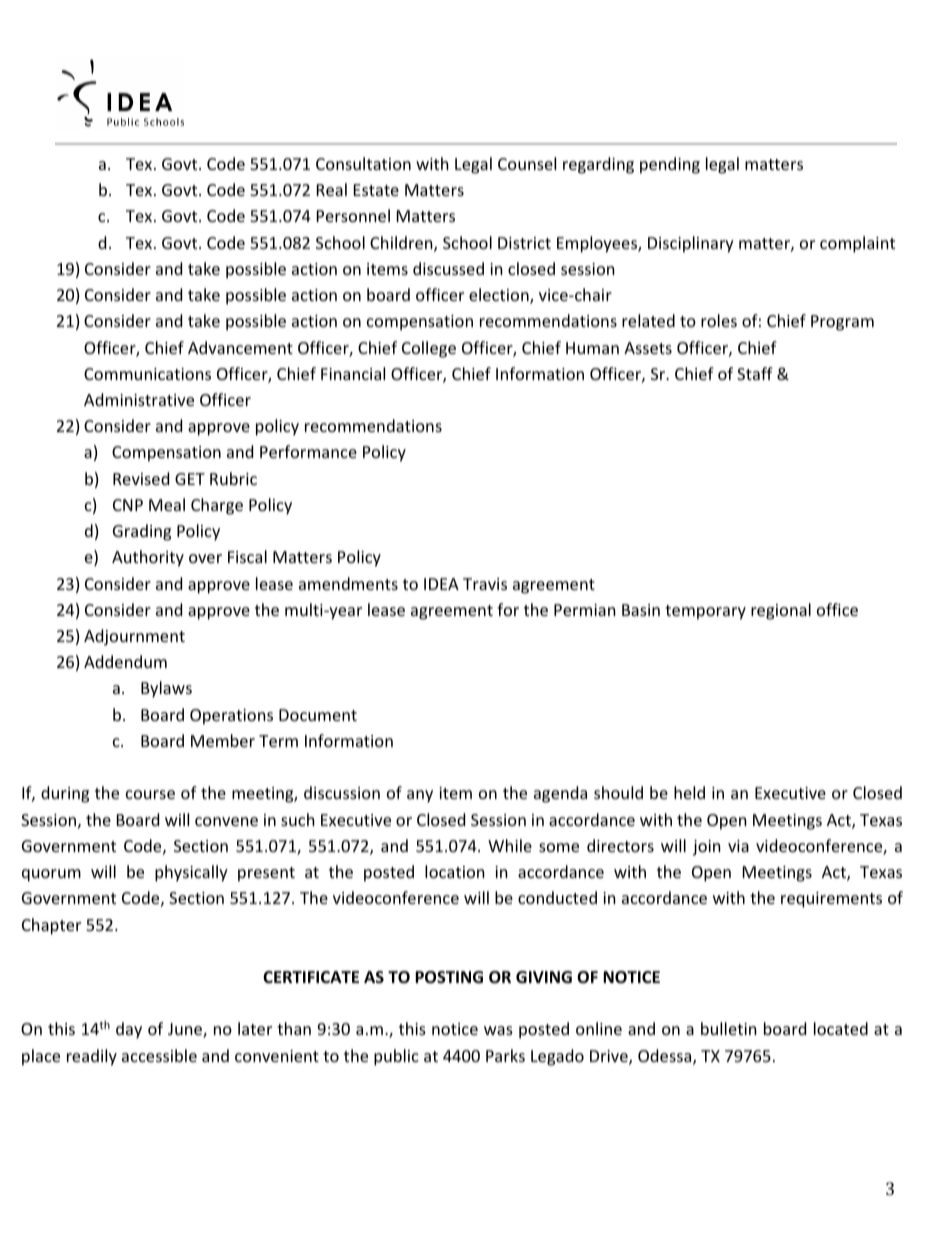  I want to click on day, so click(129, 1030).
